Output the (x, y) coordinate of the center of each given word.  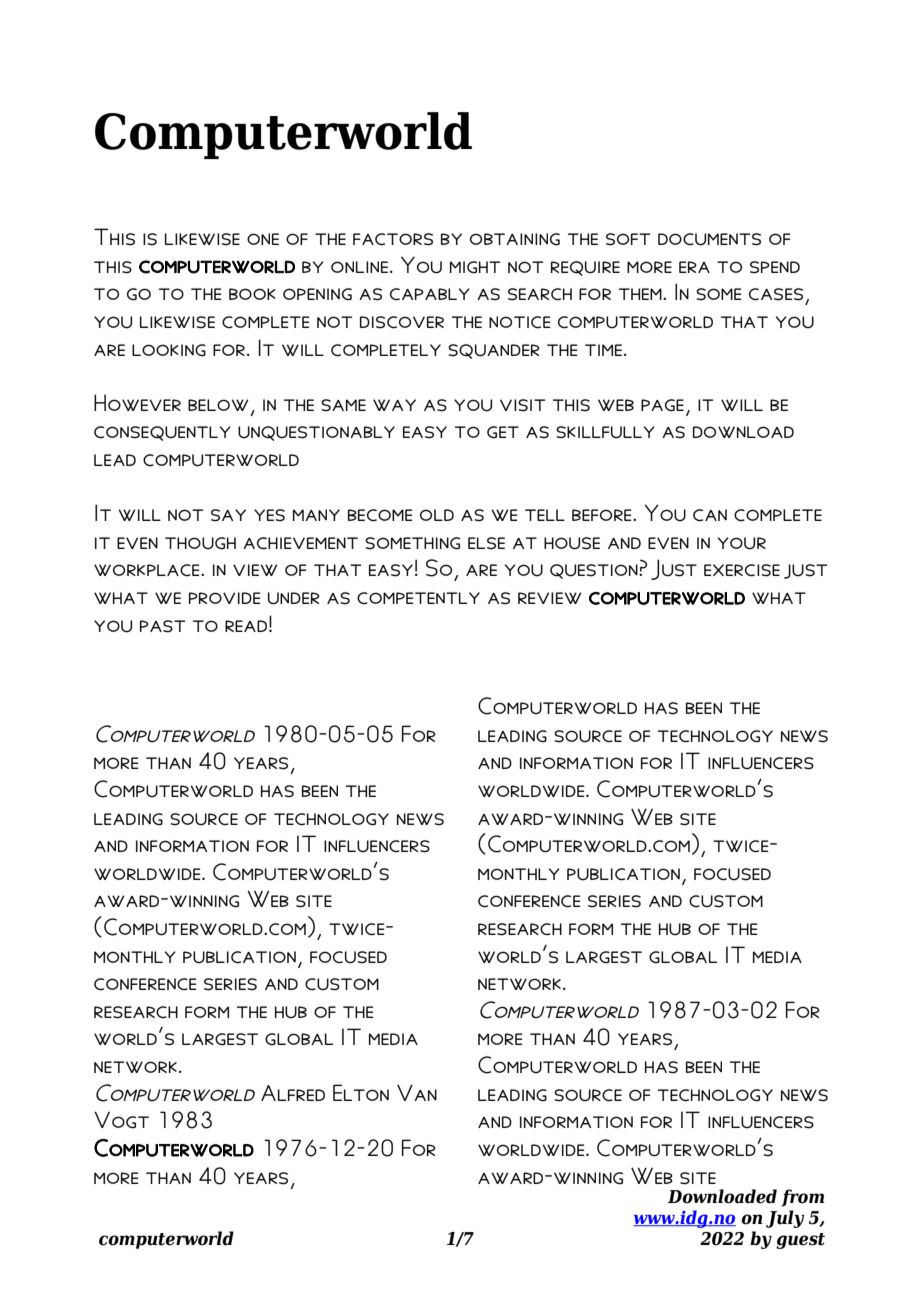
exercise (742, 570)
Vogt (121, 1120)
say (228, 515)
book (252, 294)
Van (417, 1092)
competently (418, 598)
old (437, 515)
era (694, 267)
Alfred (293, 1093)
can (710, 515)
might (475, 267)
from (803, 1198)
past (162, 626)
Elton (361, 1092)
